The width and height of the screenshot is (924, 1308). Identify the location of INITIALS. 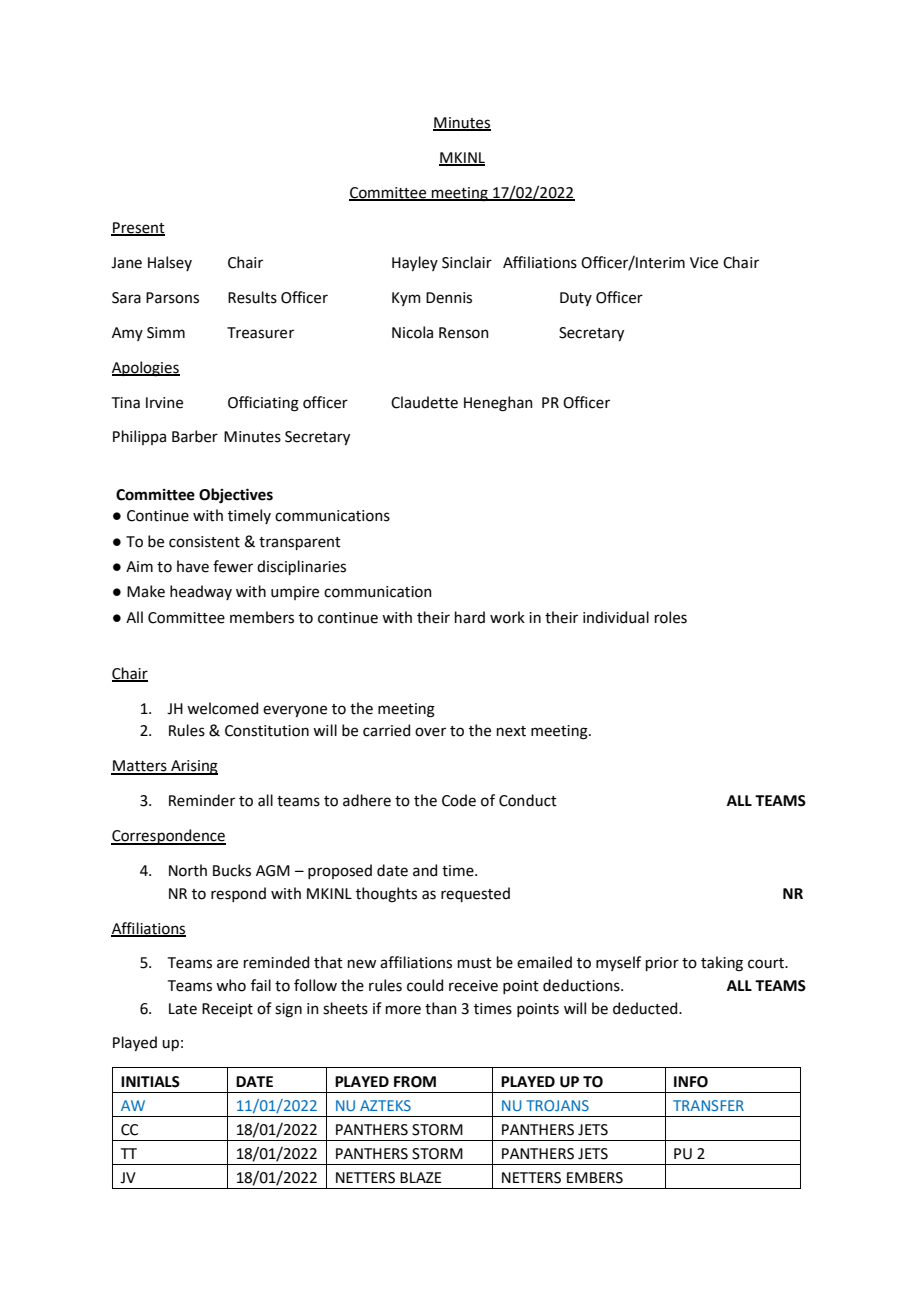
(150, 1082).
